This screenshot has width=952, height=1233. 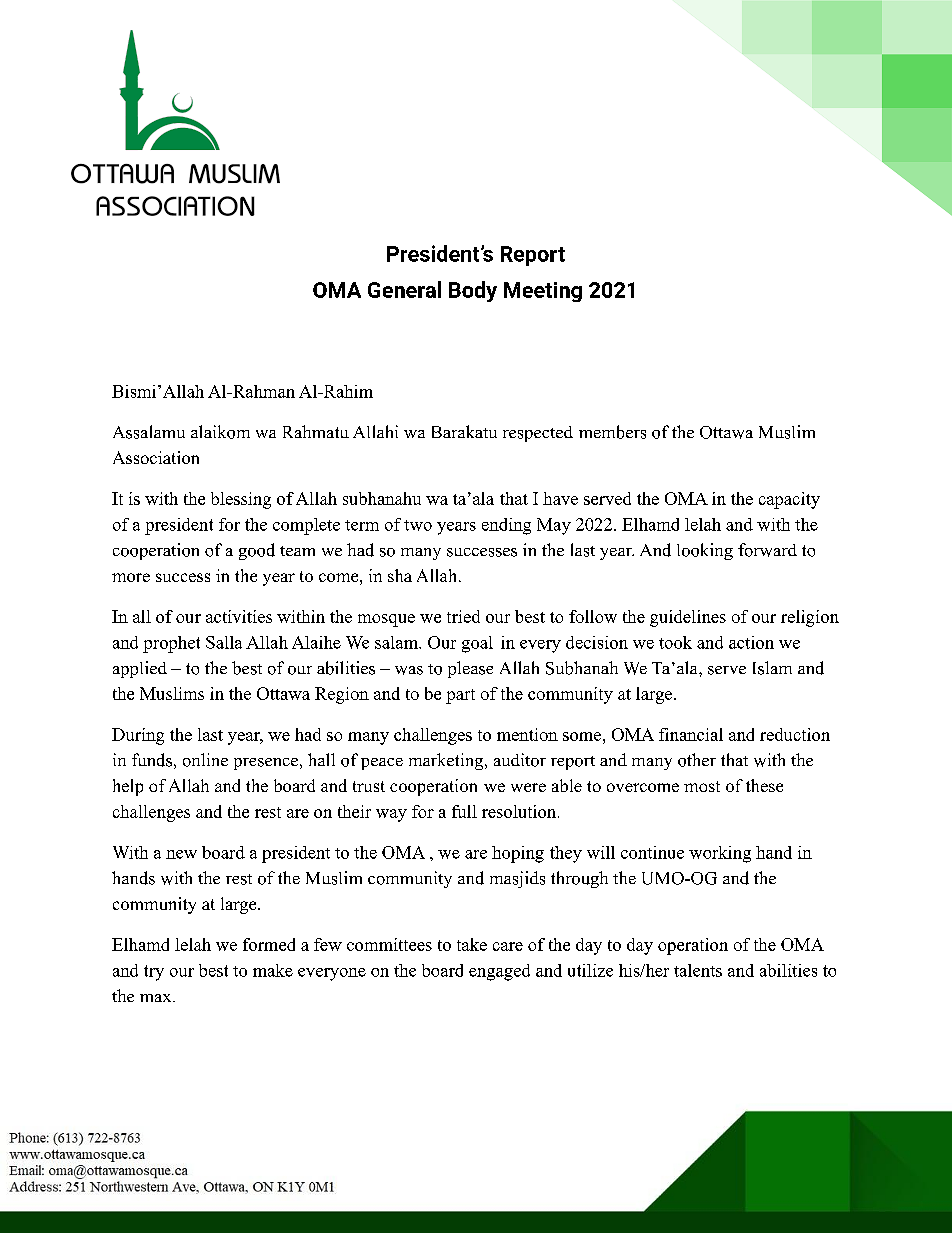 I want to click on working, so click(x=720, y=854).
